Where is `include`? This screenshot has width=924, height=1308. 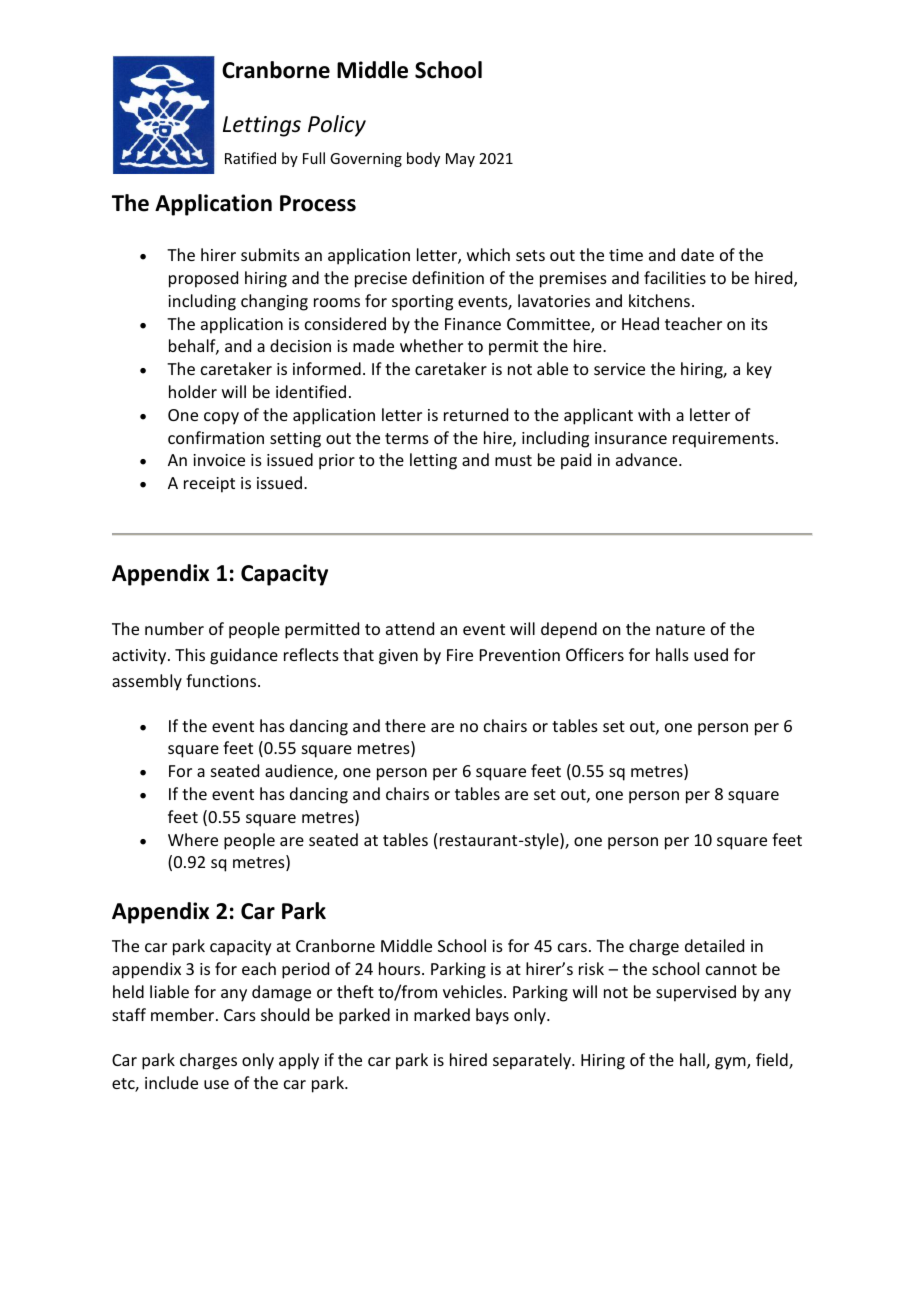 include is located at coordinates (171, 1082).
